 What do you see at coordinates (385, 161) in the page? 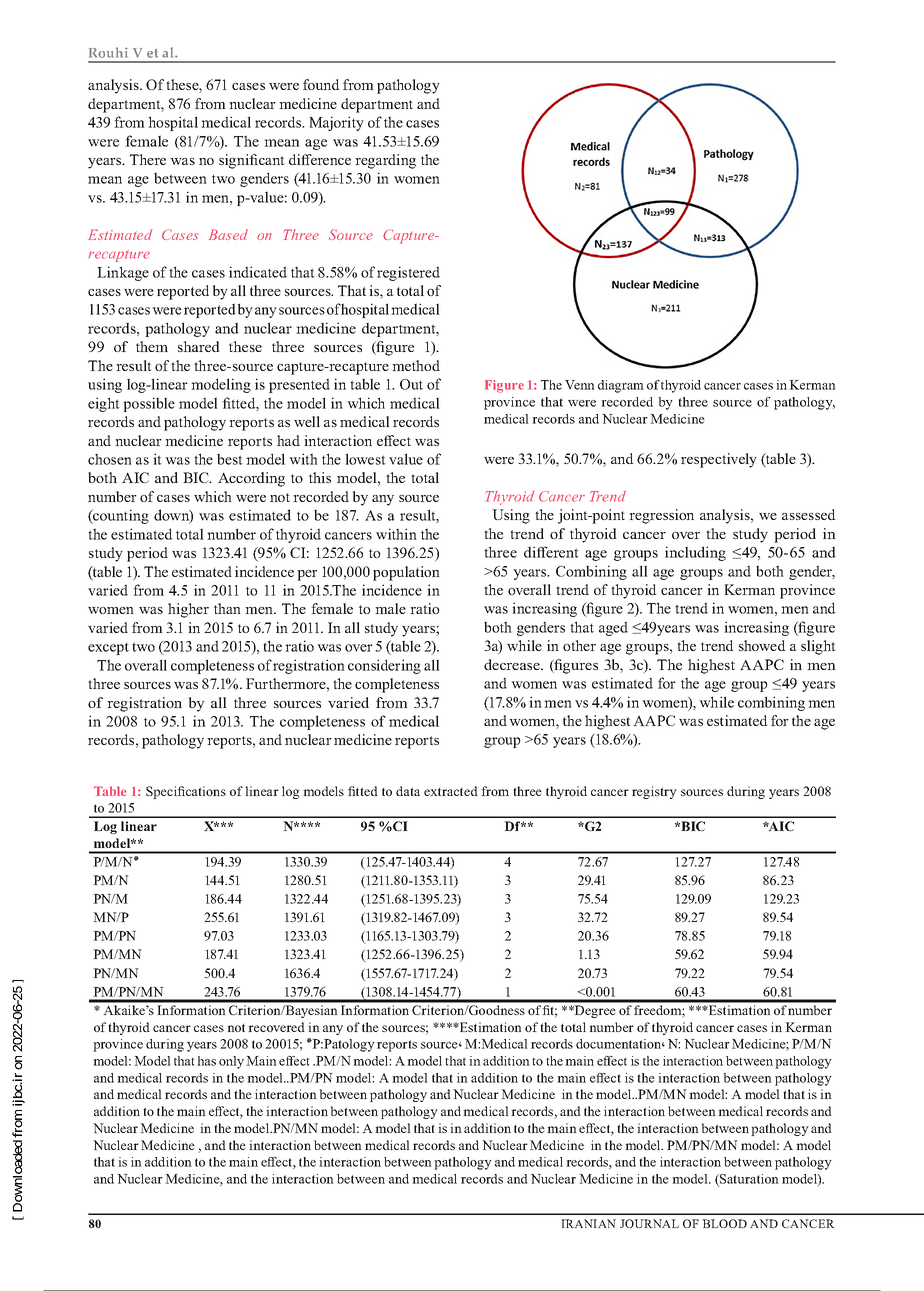
I see `regarding` at bounding box center [385, 161].
